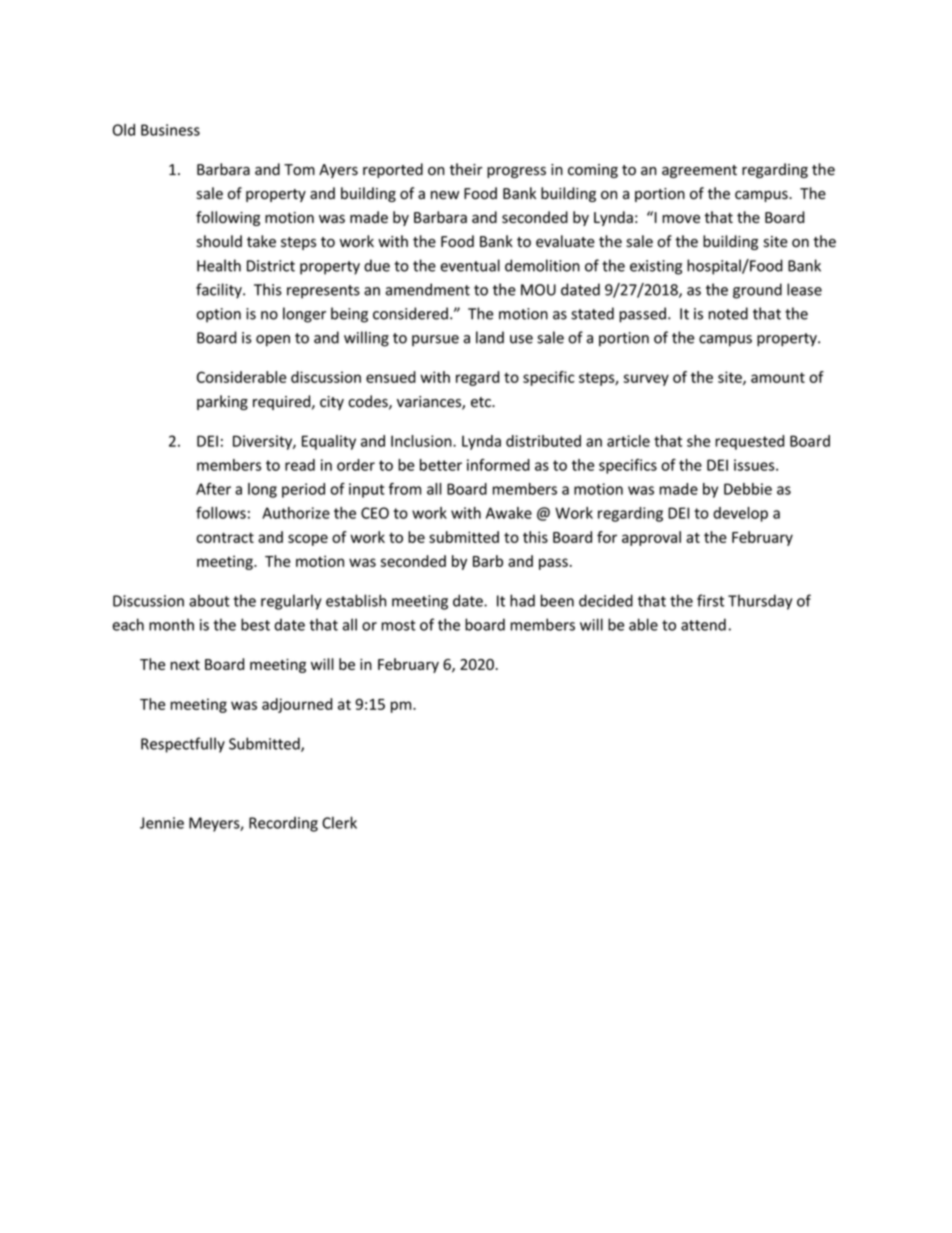 The width and height of the screenshot is (952, 1233). Describe the element at coordinates (465, 169) in the screenshot. I see `their` at that location.
